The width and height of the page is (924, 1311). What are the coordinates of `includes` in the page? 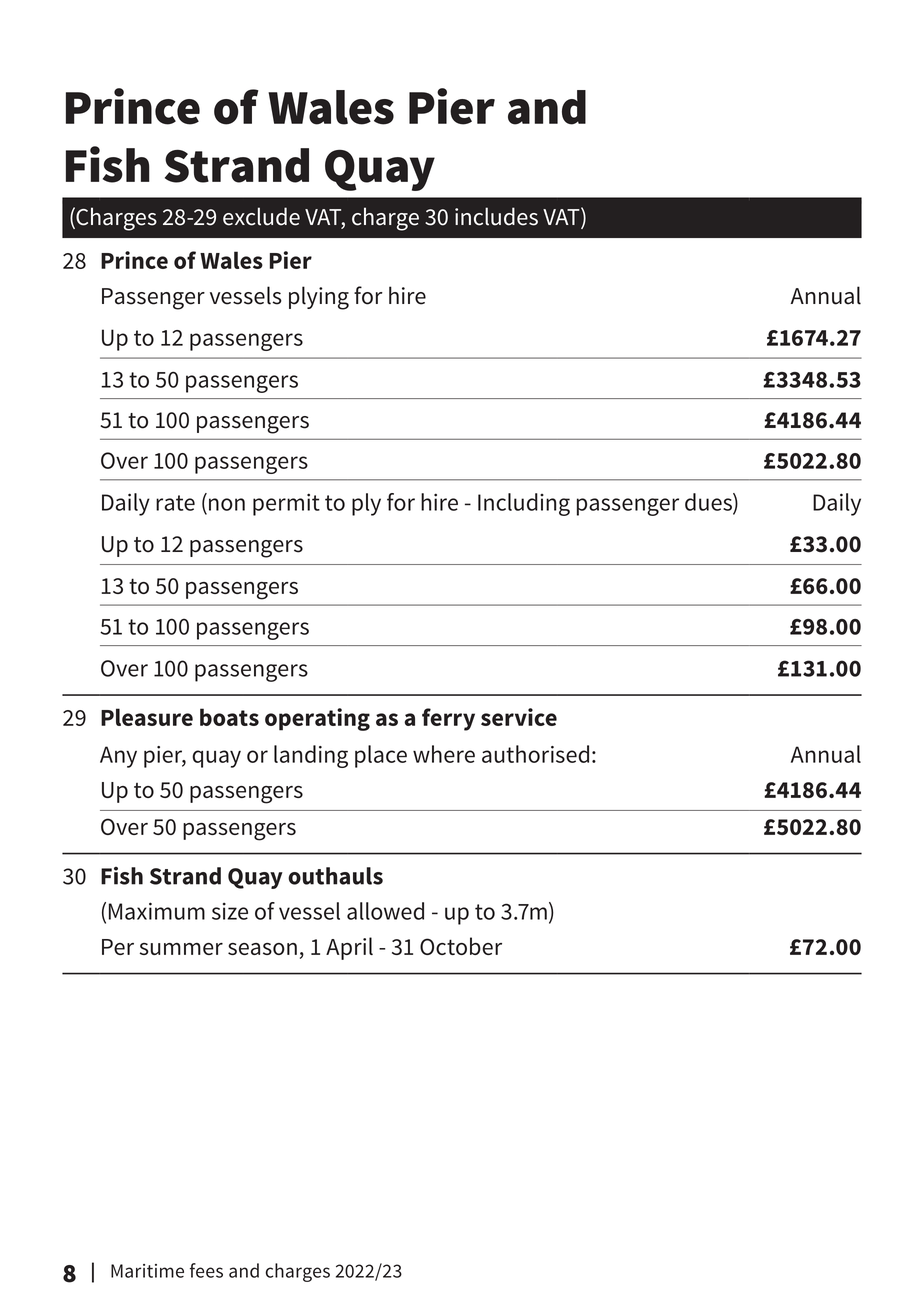 It's located at (496, 216).
